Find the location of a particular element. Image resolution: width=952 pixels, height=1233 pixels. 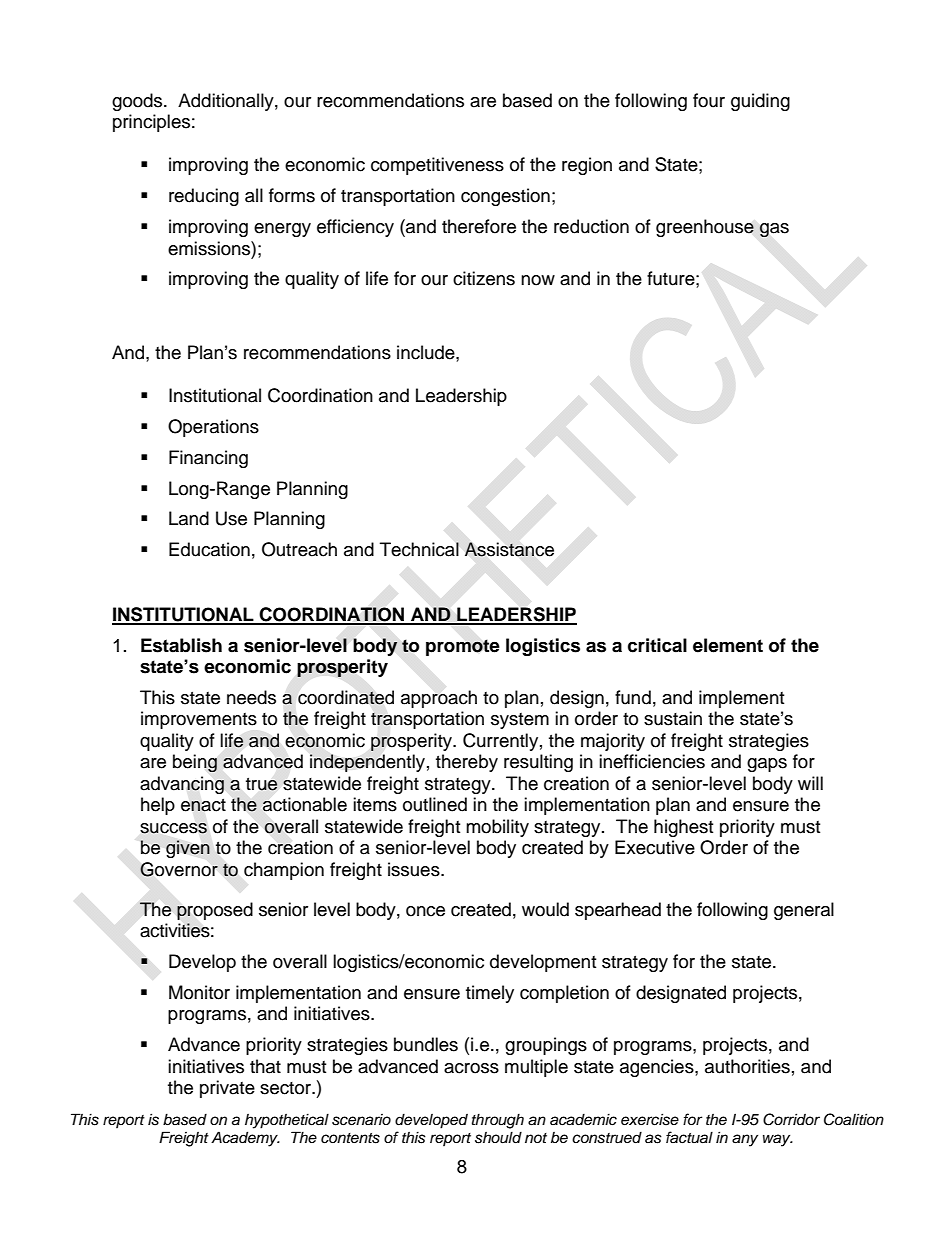

private is located at coordinates (227, 1089).
